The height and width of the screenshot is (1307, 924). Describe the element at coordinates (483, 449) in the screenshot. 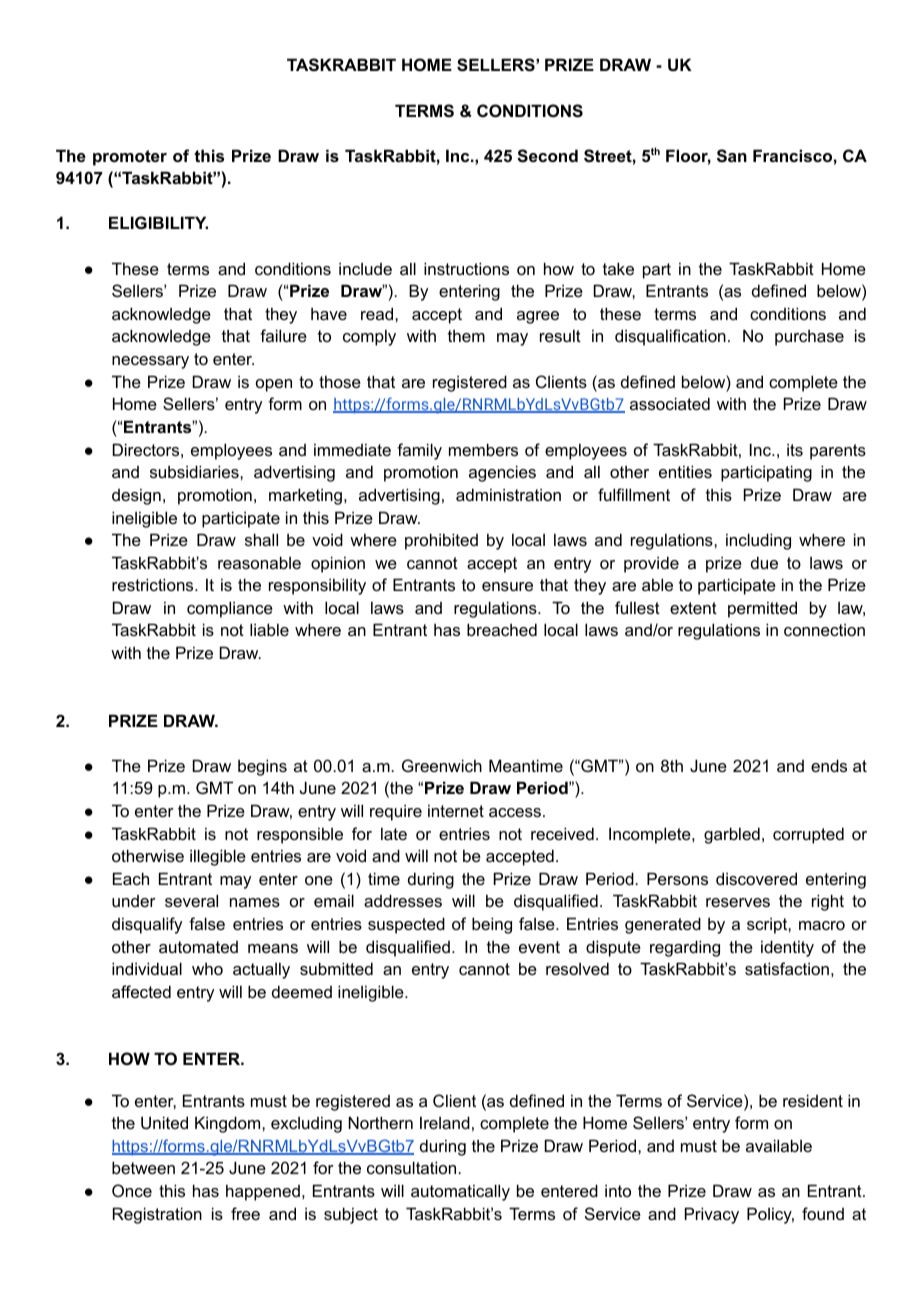

I see `members` at that location.
